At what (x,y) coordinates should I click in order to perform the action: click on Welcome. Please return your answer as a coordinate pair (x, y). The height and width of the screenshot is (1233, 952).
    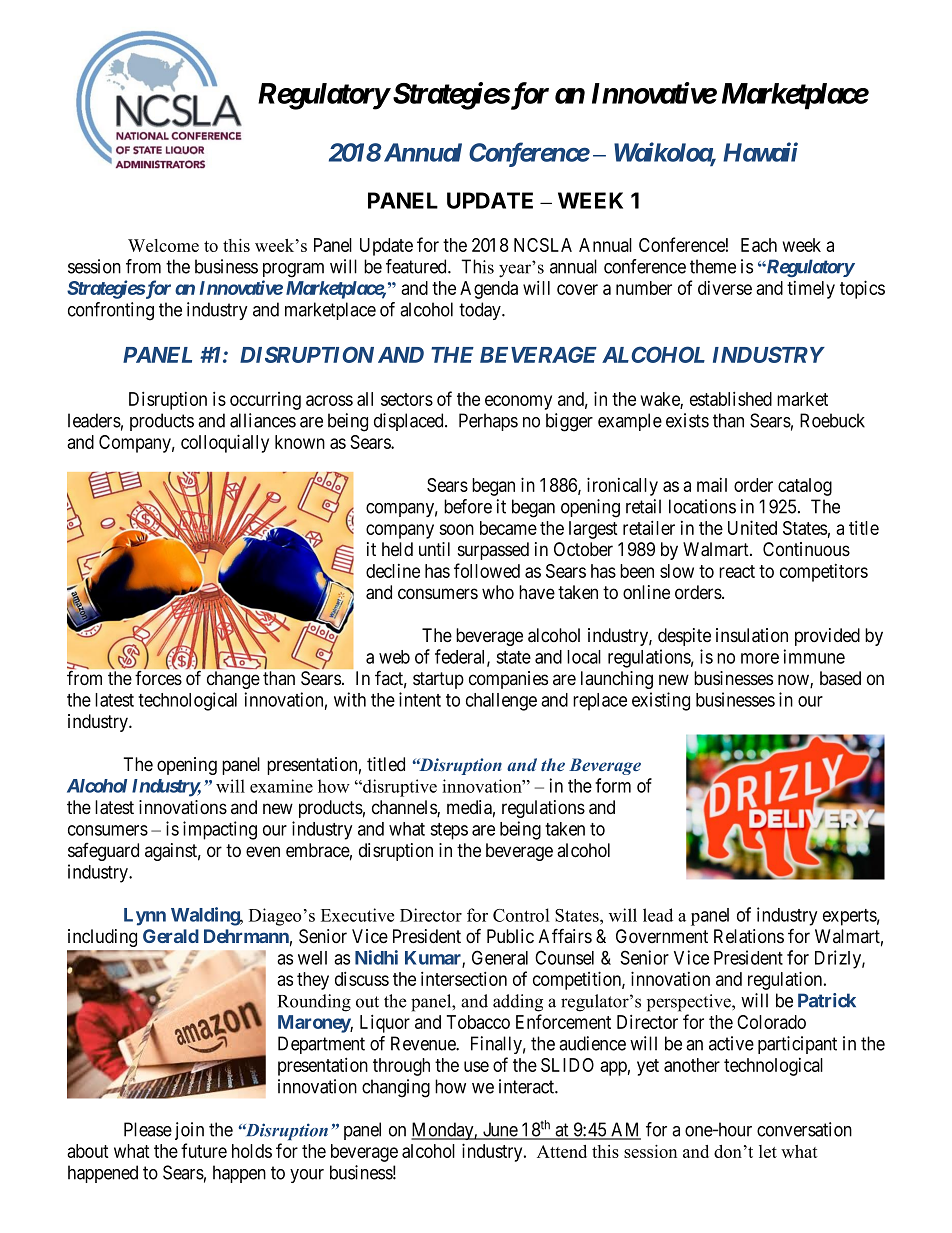
    Looking at the image, I should click on (163, 245).
